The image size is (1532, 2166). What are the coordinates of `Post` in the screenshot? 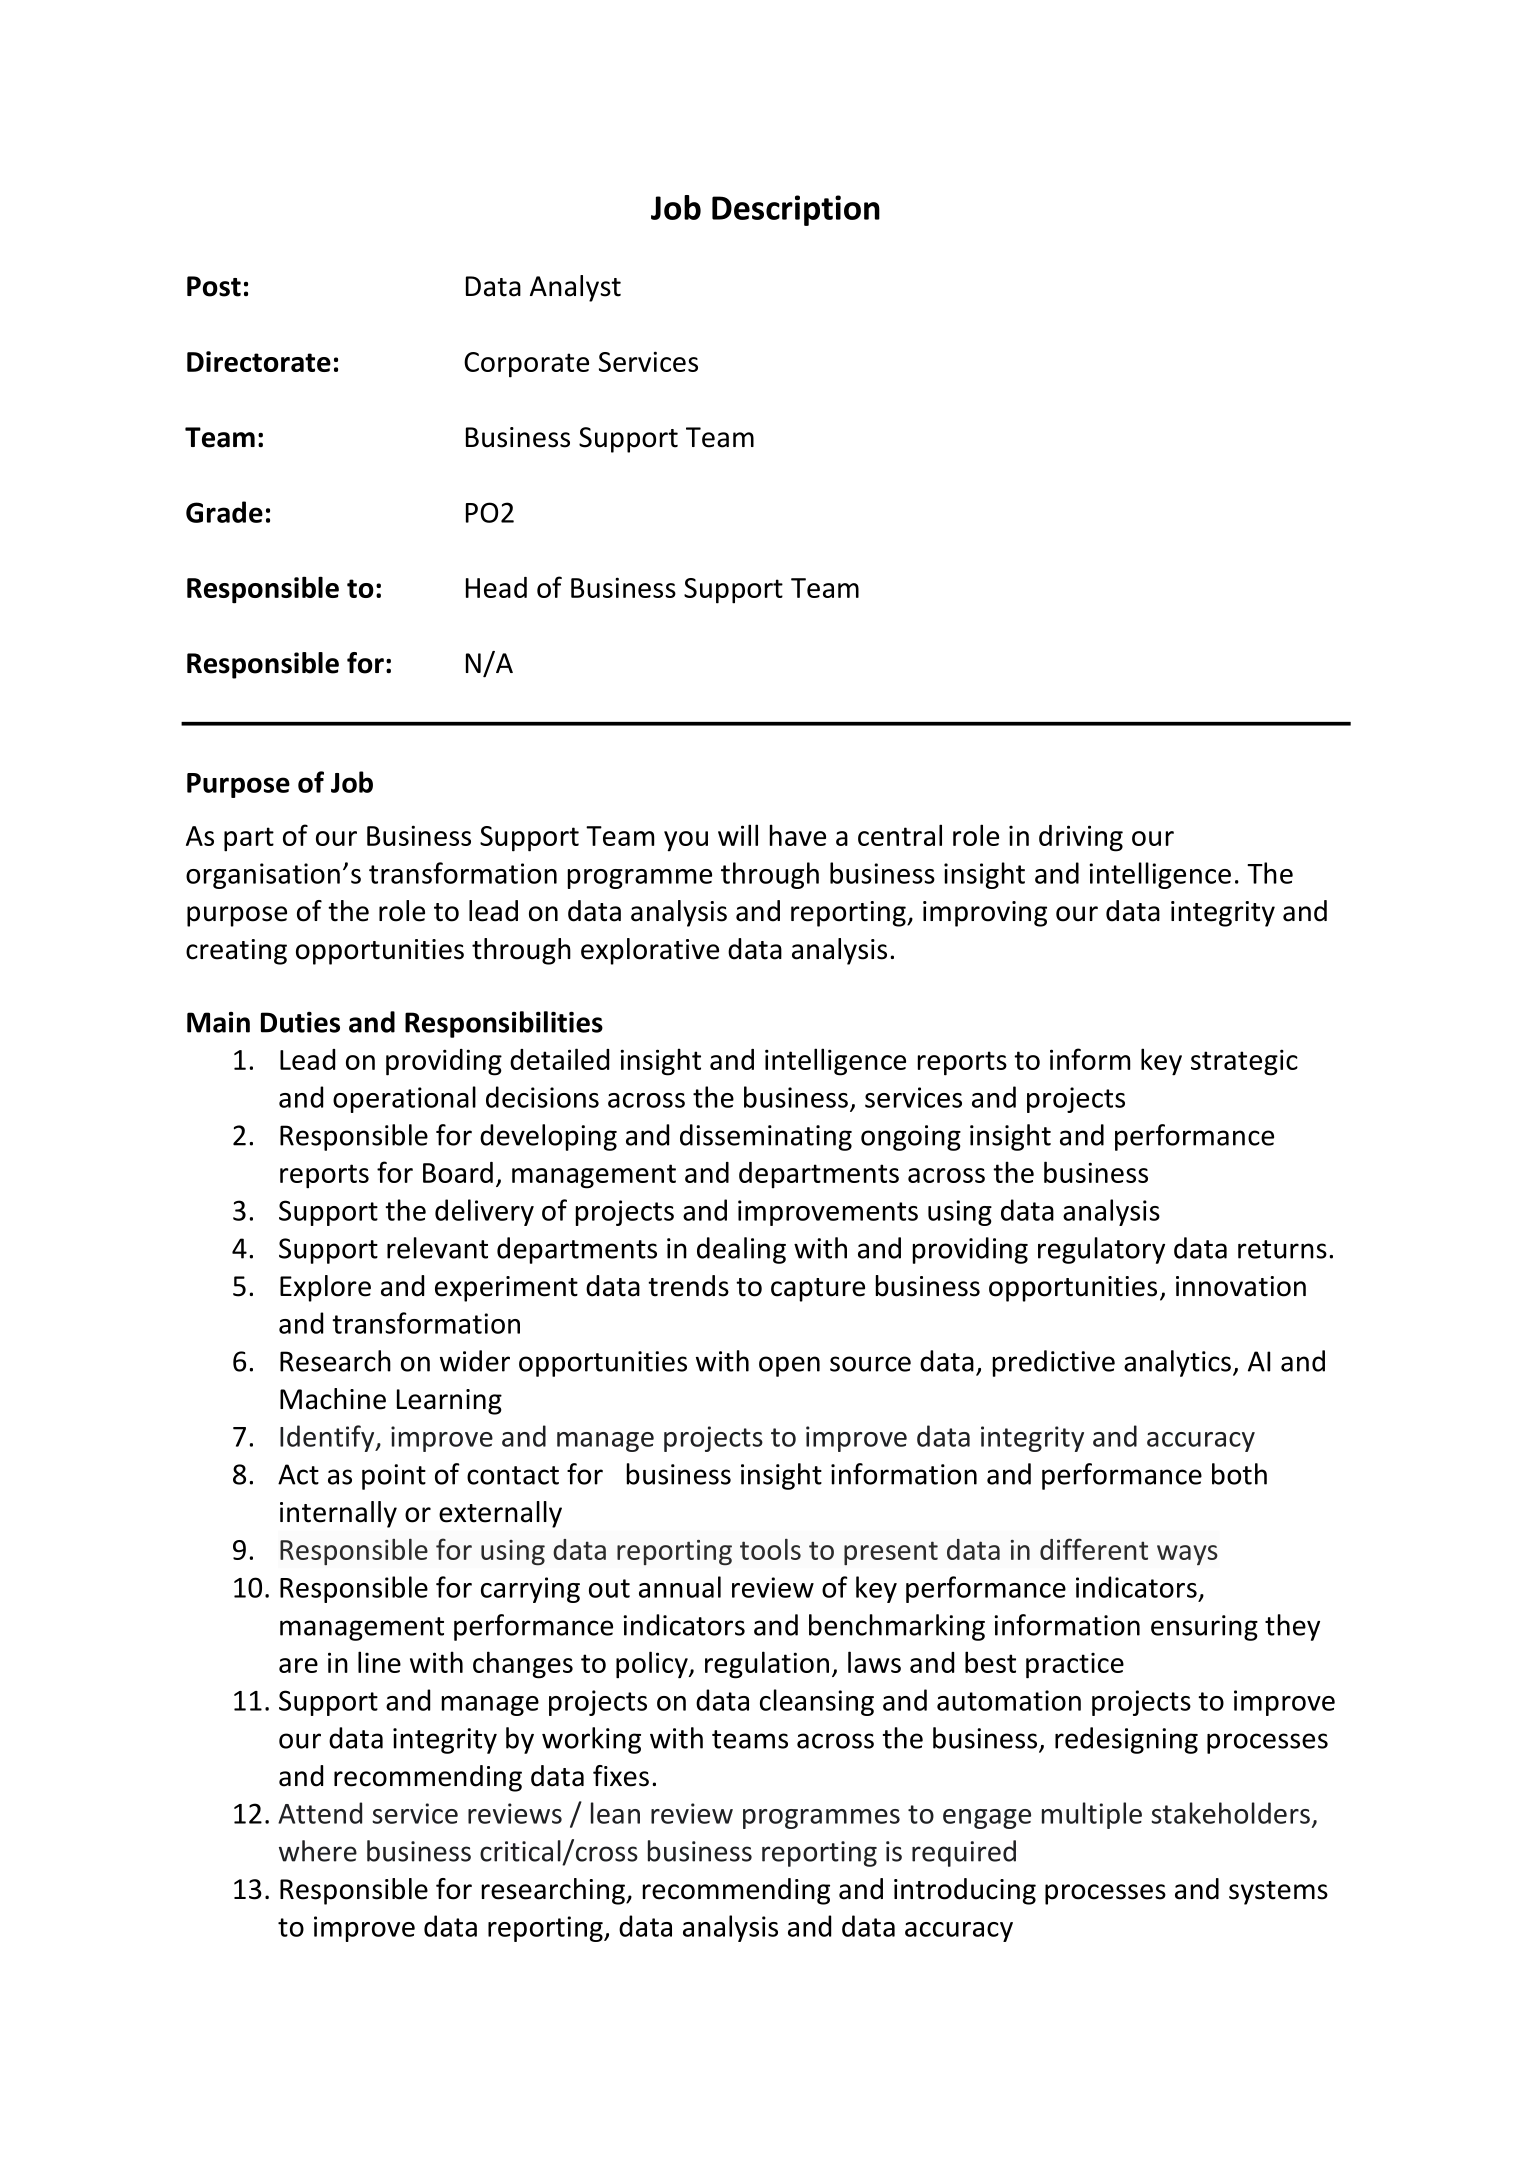 It's located at (214, 286).
